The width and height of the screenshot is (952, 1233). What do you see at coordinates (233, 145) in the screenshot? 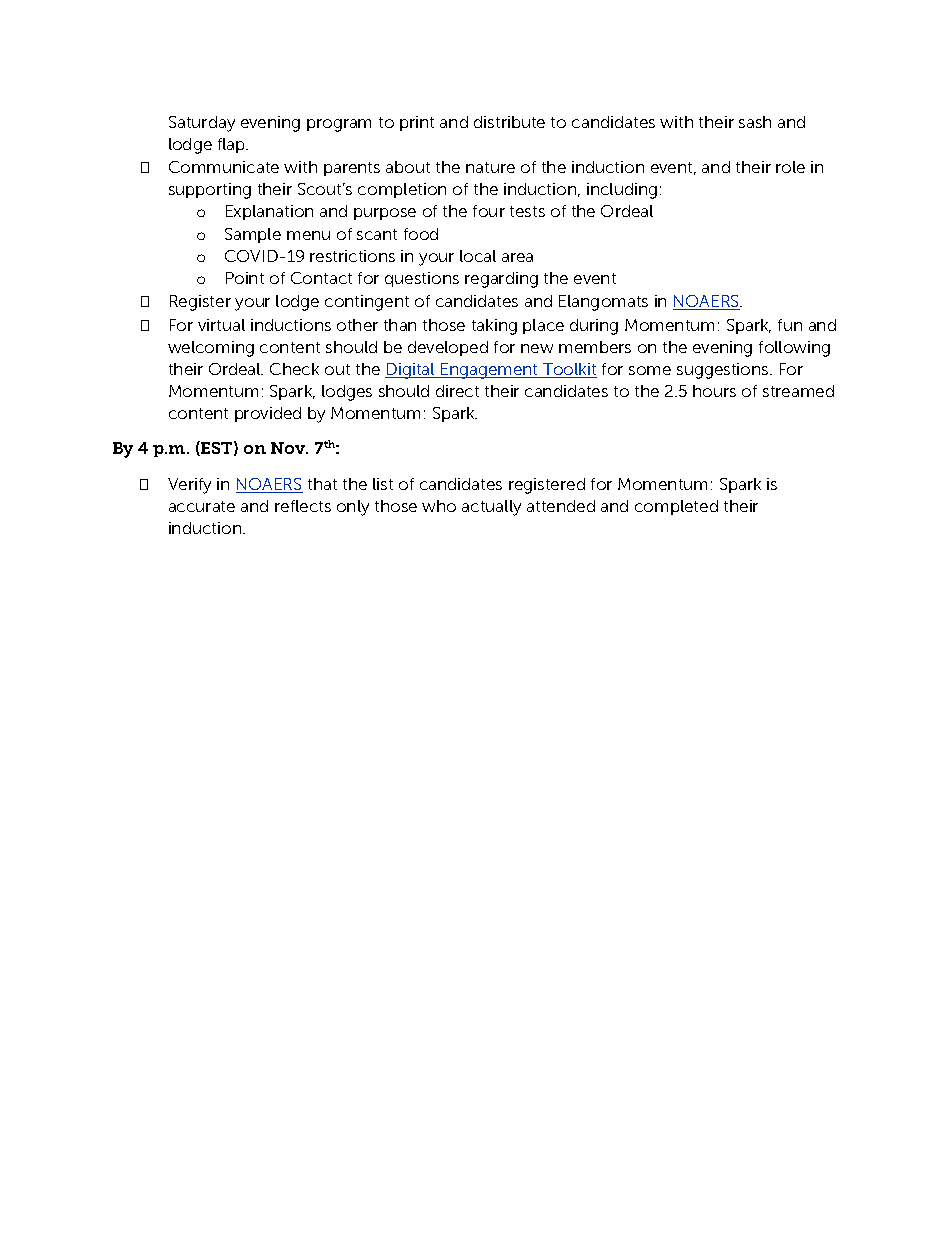
I see `flap` at bounding box center [233, 145].
